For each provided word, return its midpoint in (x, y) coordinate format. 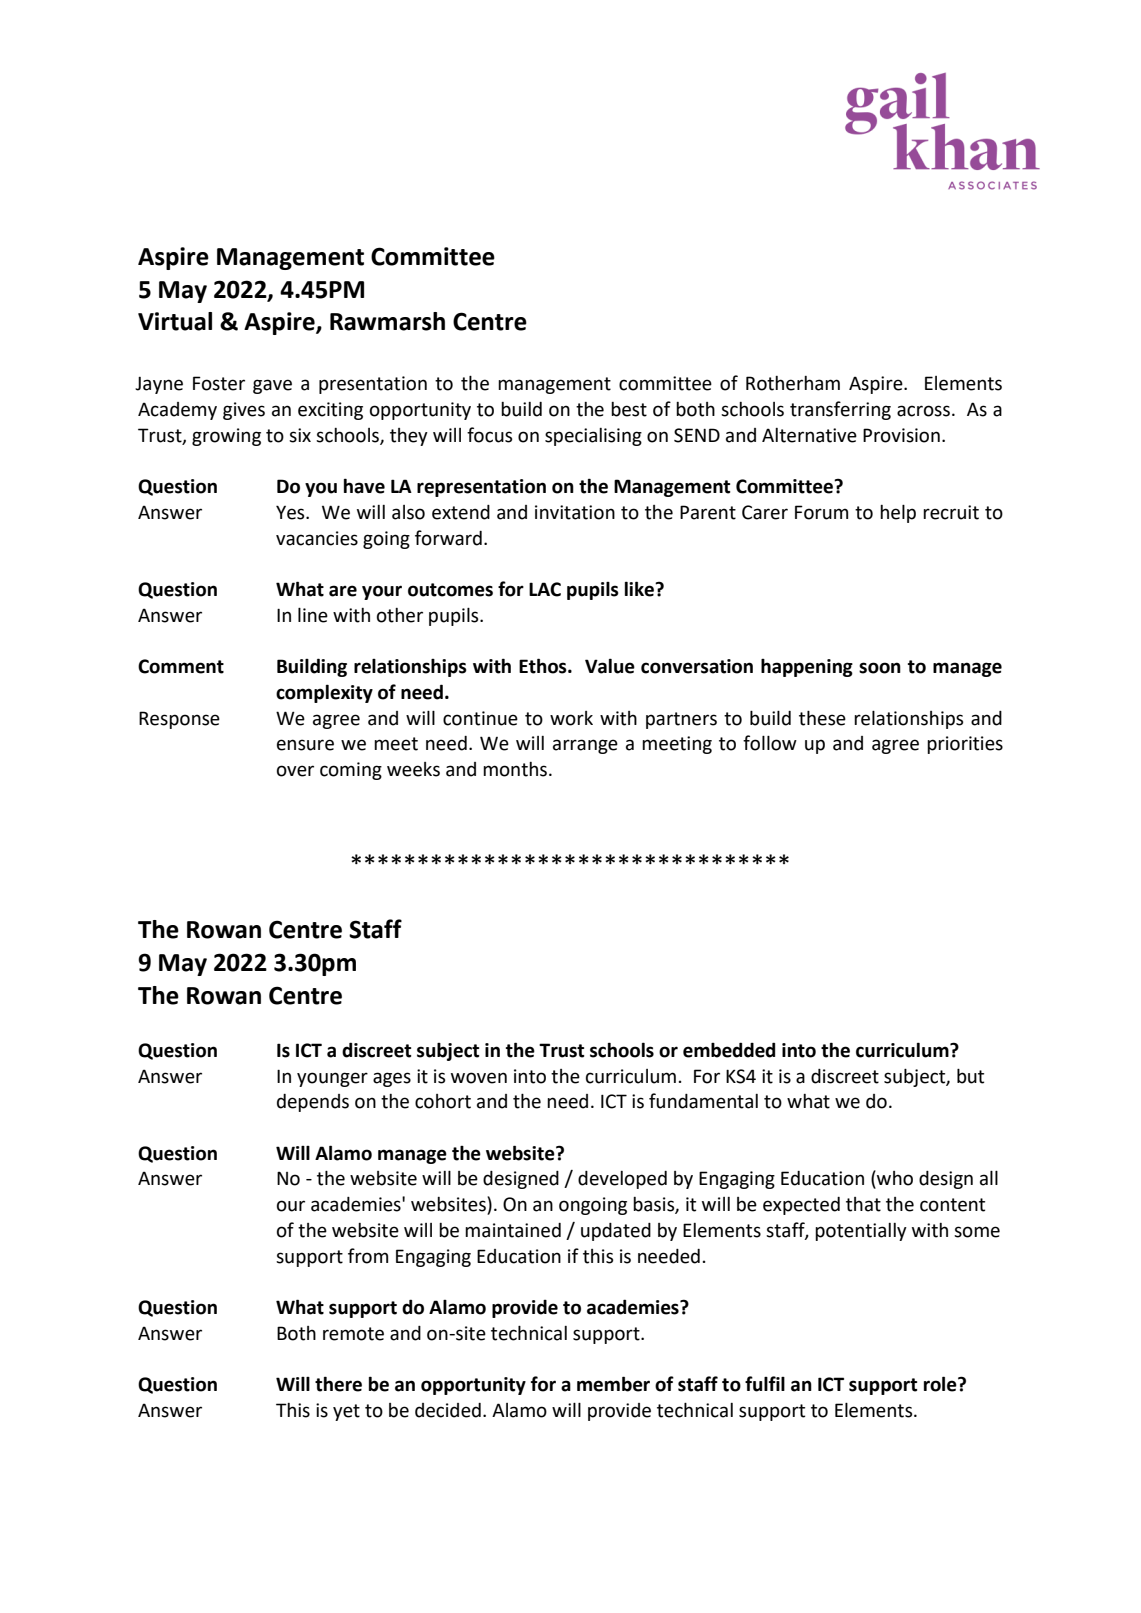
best (629, 409)
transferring (840, 410)
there (338, 1384)
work (571, 718)
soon (880, 668)
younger (332, 1079)
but (970, 1076)
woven (479, 1078)
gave (272, 386)
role (941, 1384)
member (613, 1384)
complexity (324, 693)
